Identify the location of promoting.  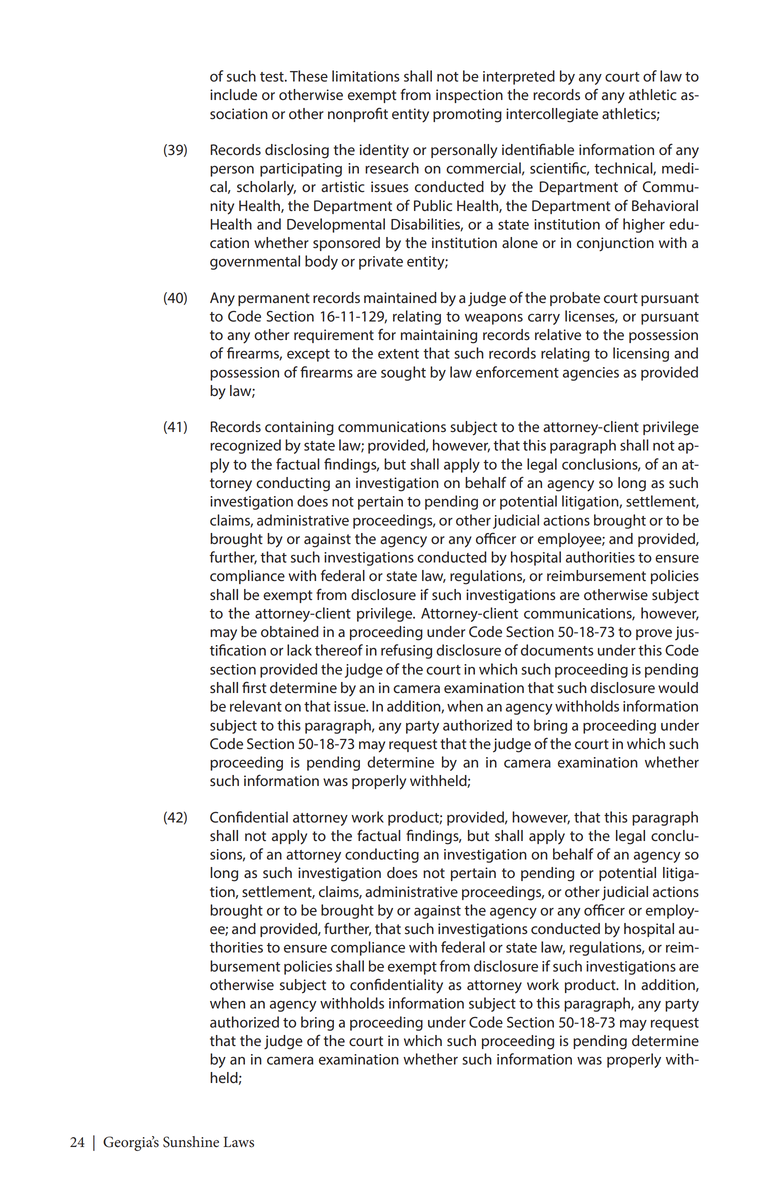
(467, 115).
